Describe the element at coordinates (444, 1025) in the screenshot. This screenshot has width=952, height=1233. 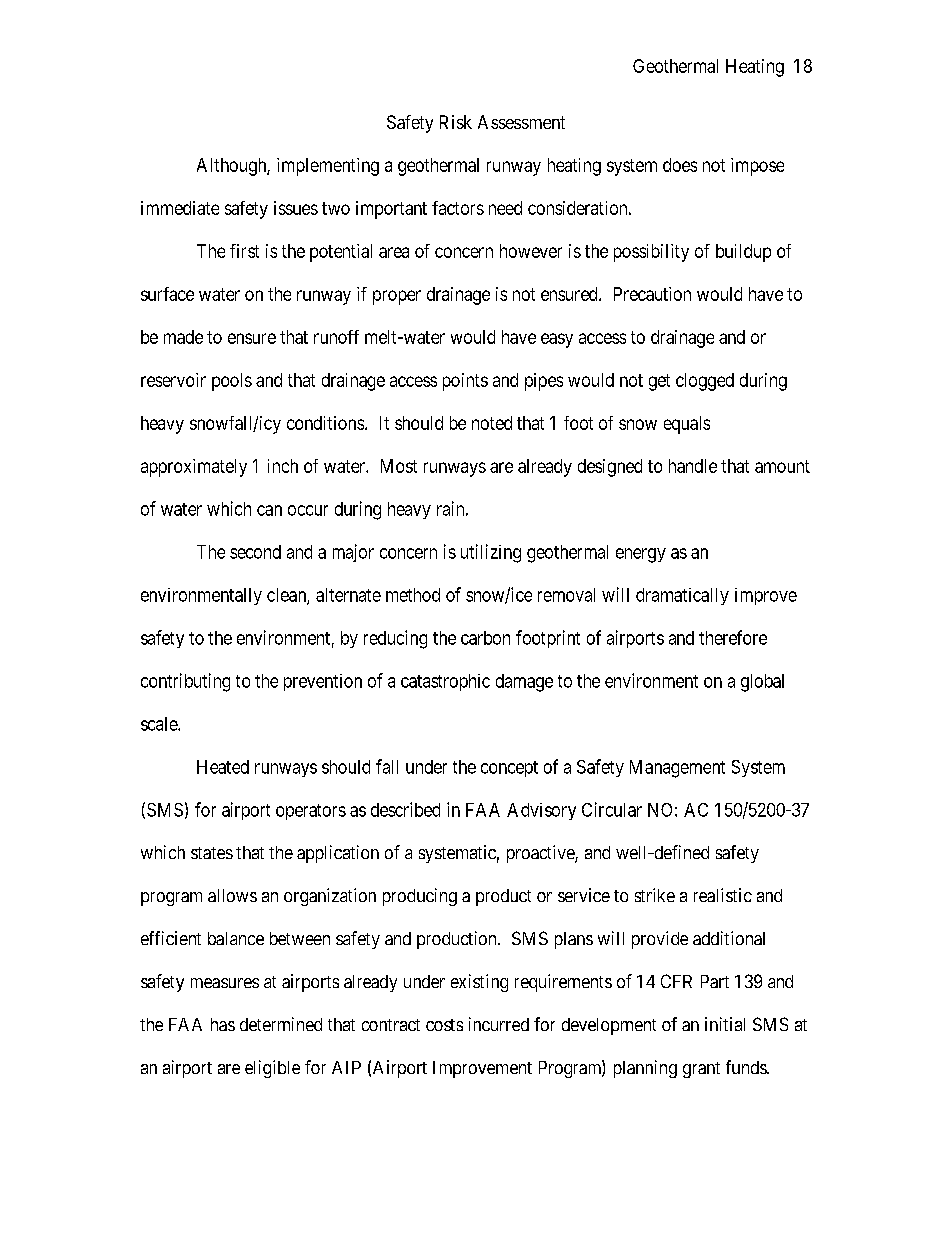
I see `costs` at that location.
